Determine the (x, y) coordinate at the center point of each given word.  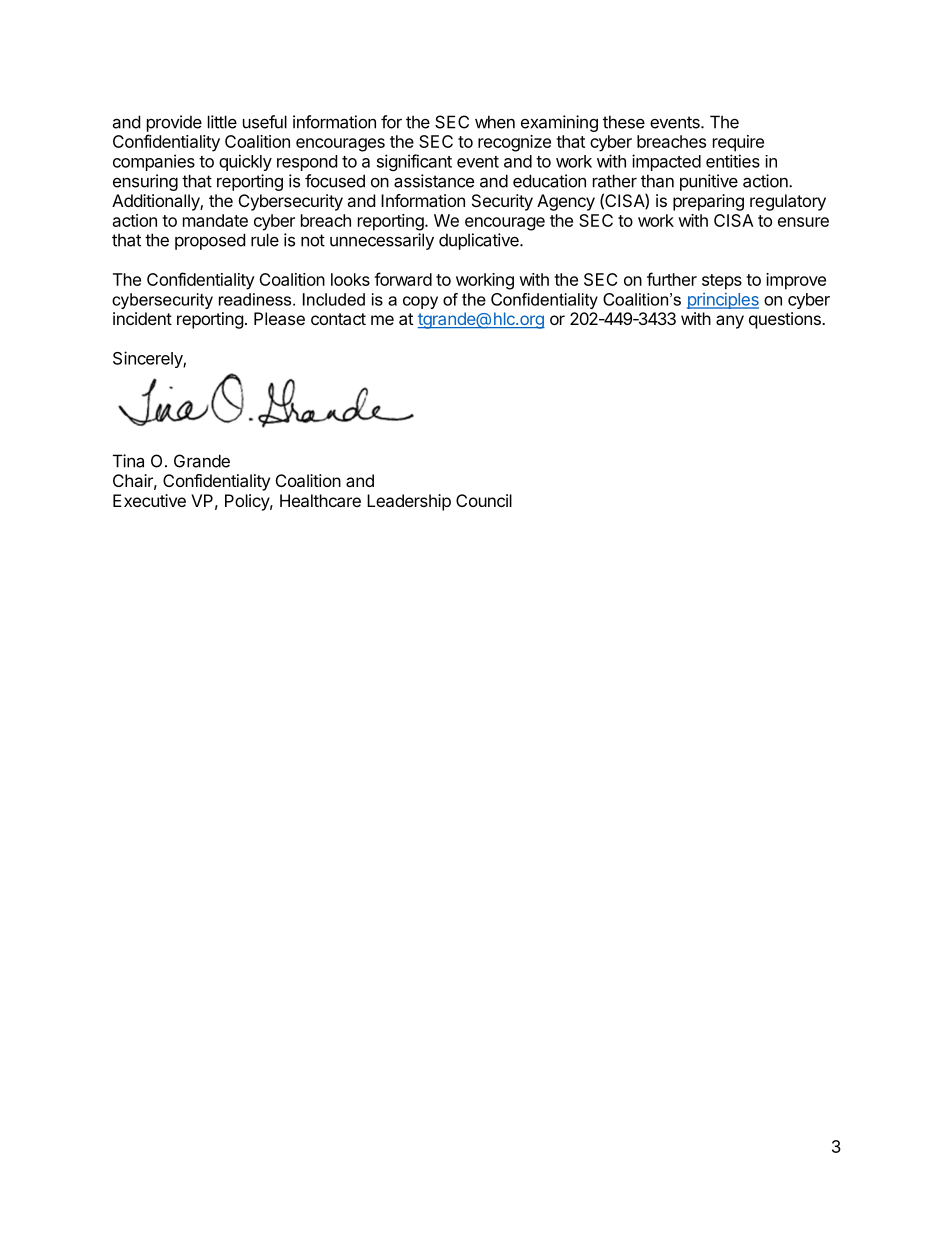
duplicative (480, 241)
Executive (149, 500)
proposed (210, 241)
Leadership (409, 502)
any (730, 322)
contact (338, 319)
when (495, 122)
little (222, 122)
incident (142, 318)
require (738, 143)
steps (722, 282)
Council (484, 500)
